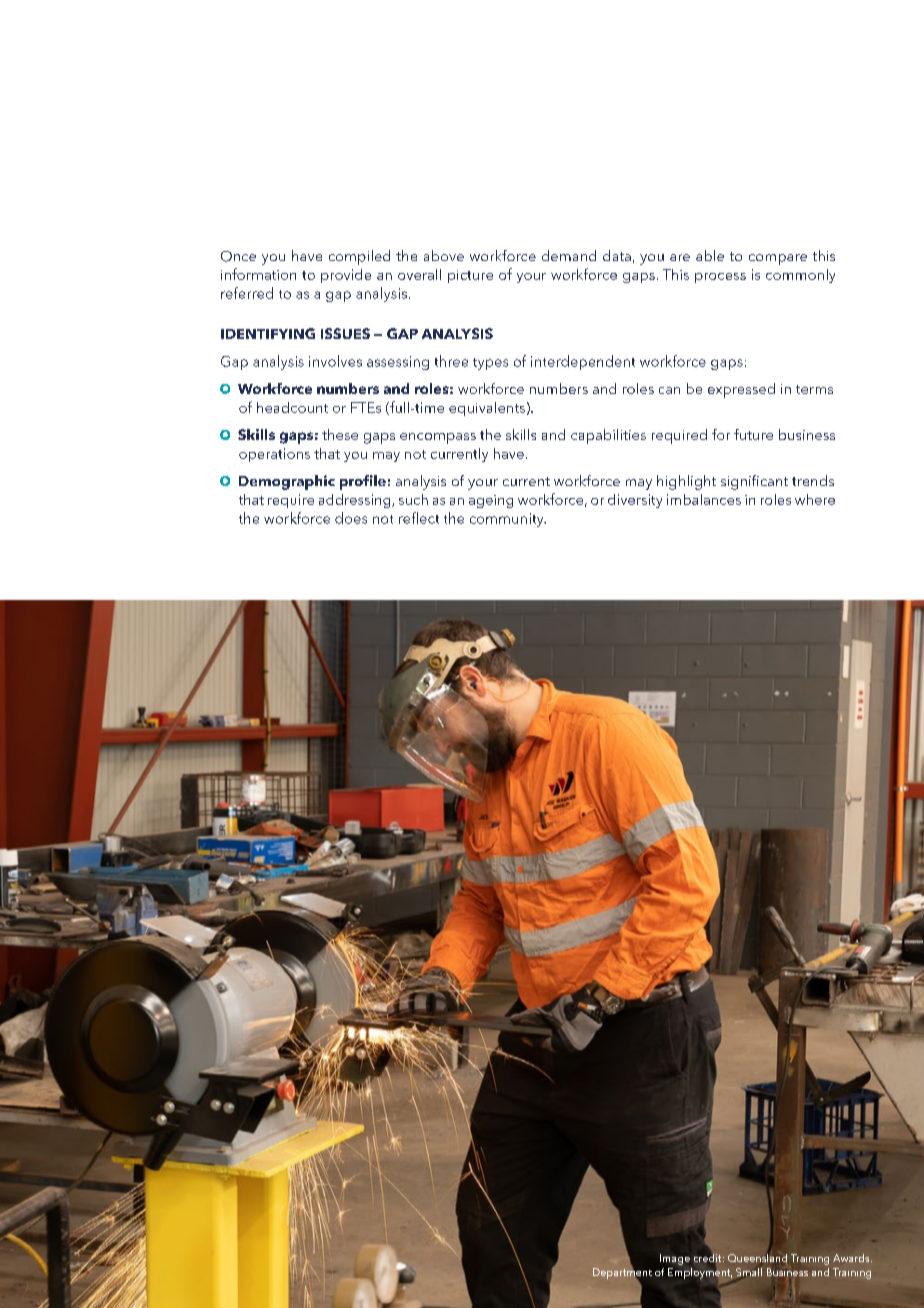 This document has width=924, height=1308. Describe the element at coordinates (757, 1257) in the document. I see `Queensland` at that location.
